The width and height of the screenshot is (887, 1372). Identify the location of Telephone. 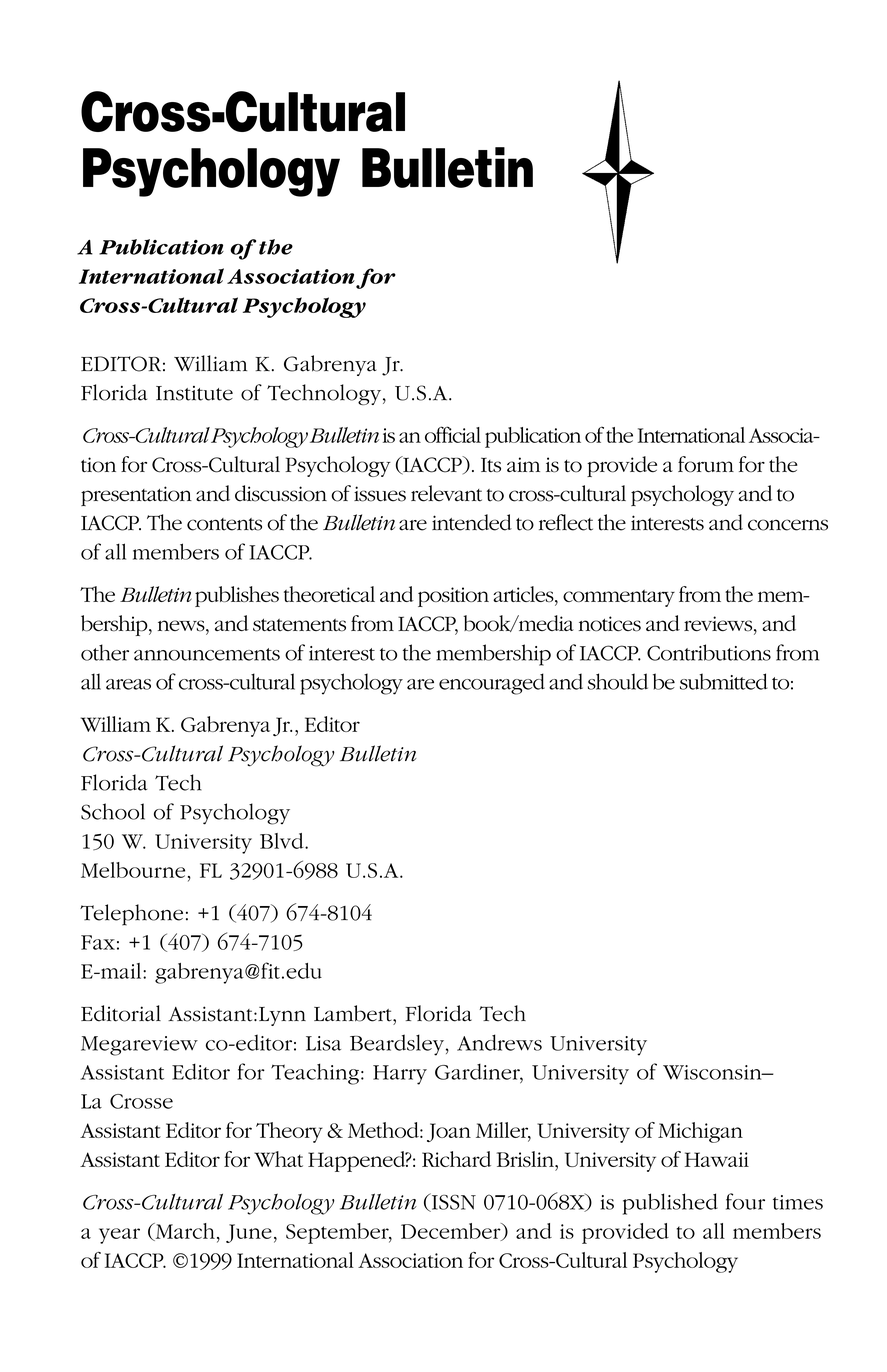
(131, 915).
